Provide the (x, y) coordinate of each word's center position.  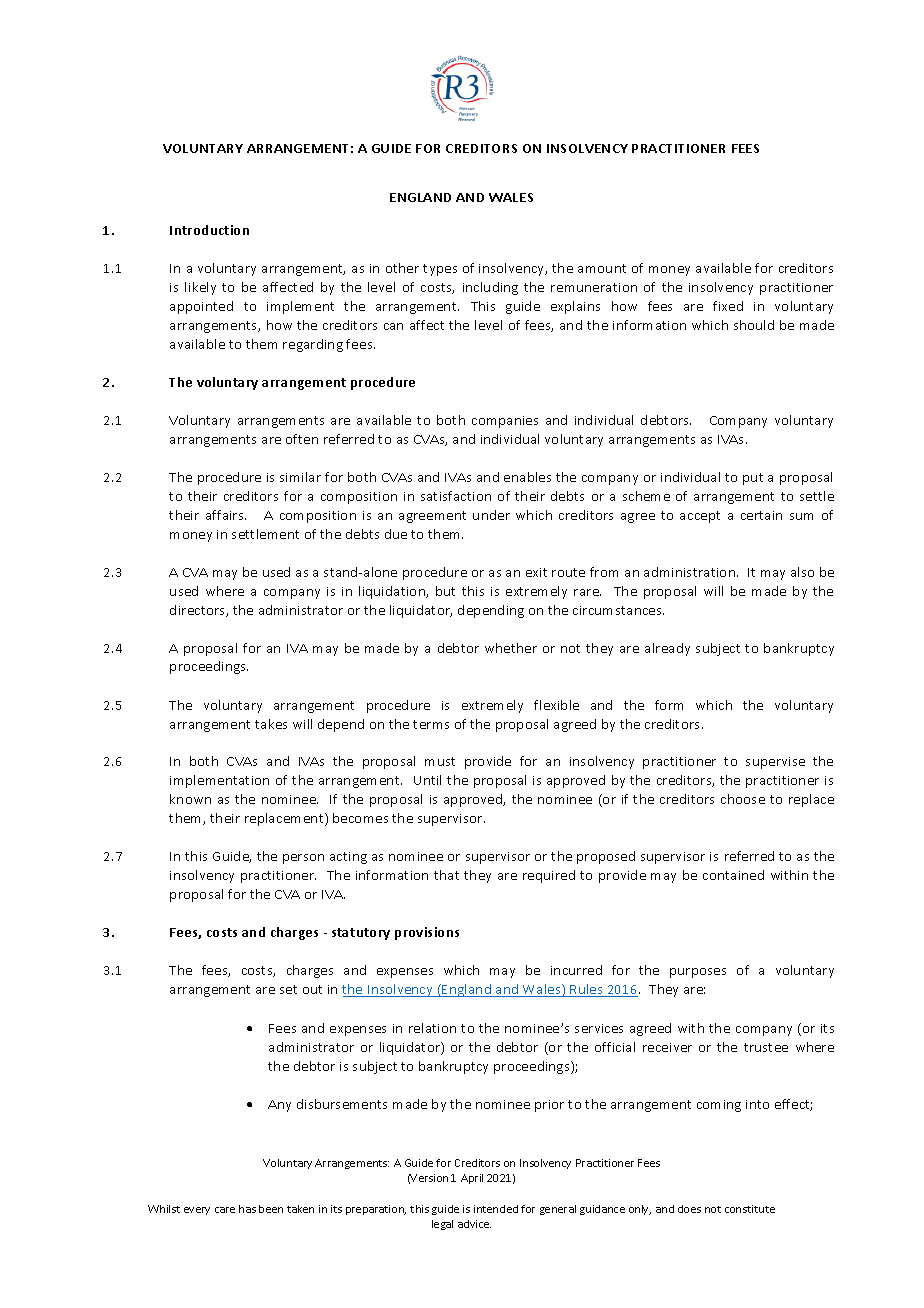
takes (271, 724)
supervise (775, 763)
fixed (728, 306)
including (490, 288)
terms (431, 724)
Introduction (209, 230)
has (247, 1209)
